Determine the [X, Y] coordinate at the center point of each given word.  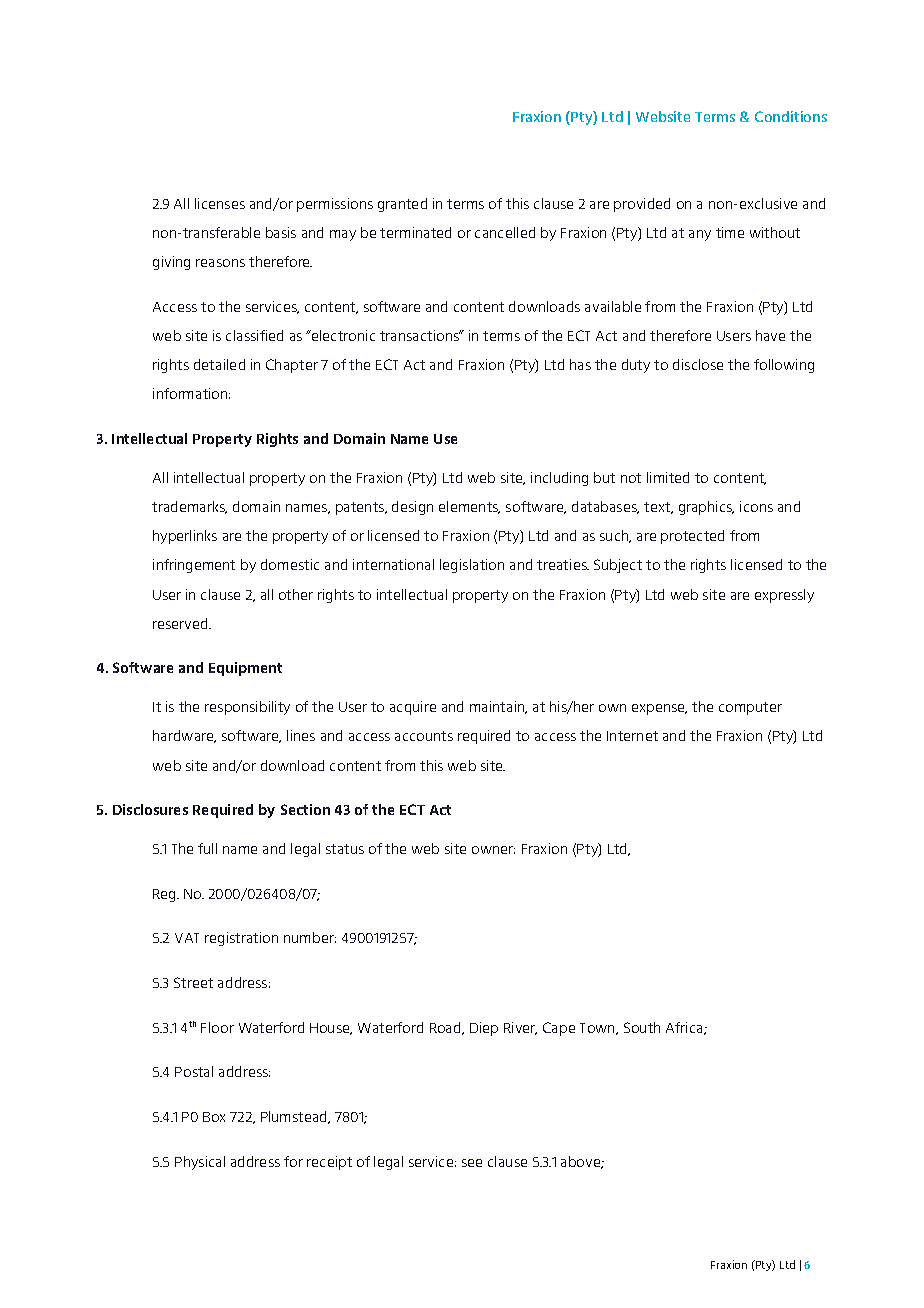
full [207, 848]
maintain [498, 707]
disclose [698, 364]
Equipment [245, 669]
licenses [220, 203]
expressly [784, 596]
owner [493, 850]
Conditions [791, 116]
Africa [685, 1028]
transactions [421, 335]
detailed [219, 364]
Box [214, 1117]
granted [402, 205]
